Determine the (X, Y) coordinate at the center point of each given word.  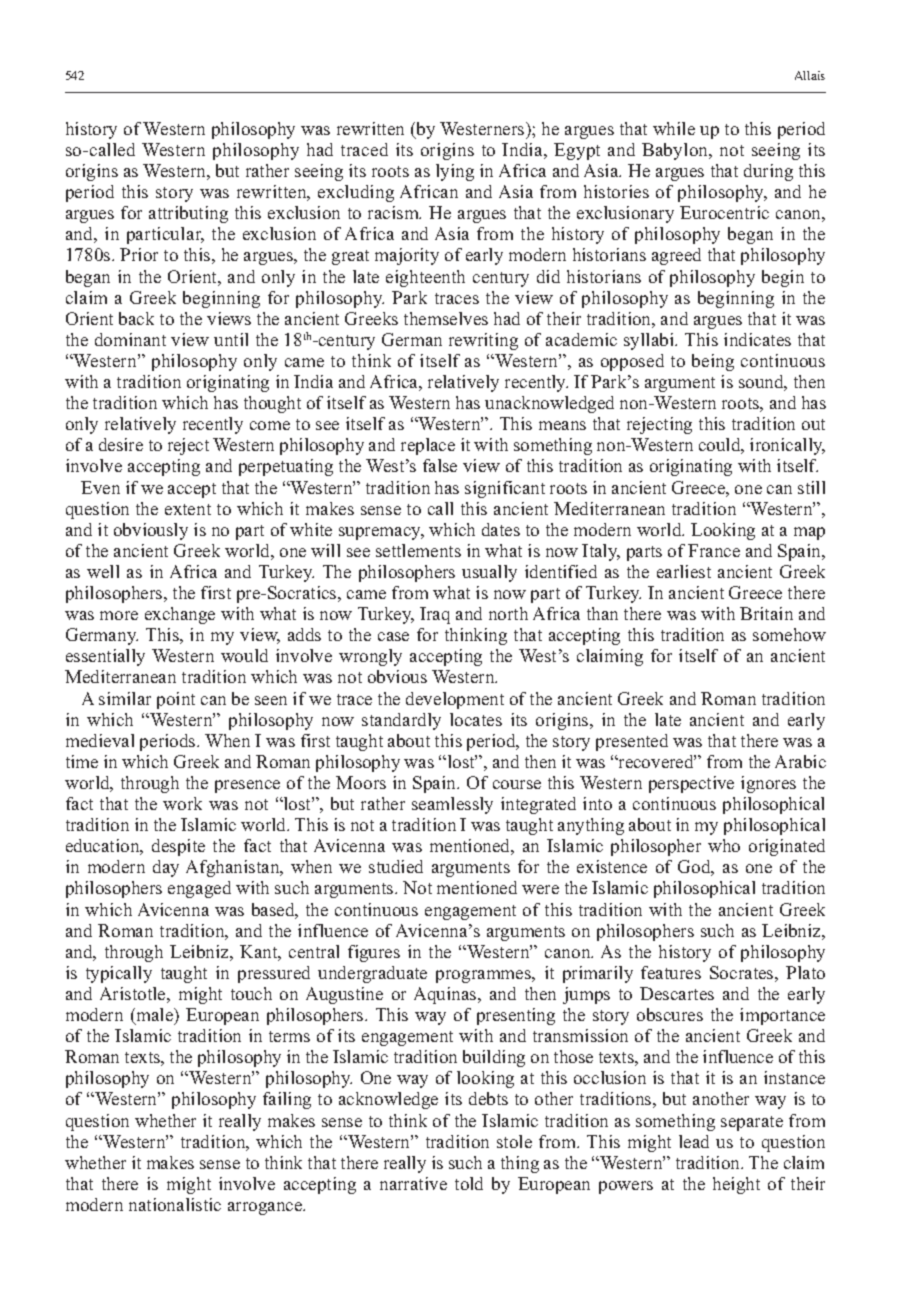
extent (188, 509)
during (768, 172)
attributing (188, 214)
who (724, 845)
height (736, 1185)
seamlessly (452, 805)
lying (455, 172)
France (714, 550)
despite (178, 847)
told (469, 1183)
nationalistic (175, 1204)
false (440, 465)
